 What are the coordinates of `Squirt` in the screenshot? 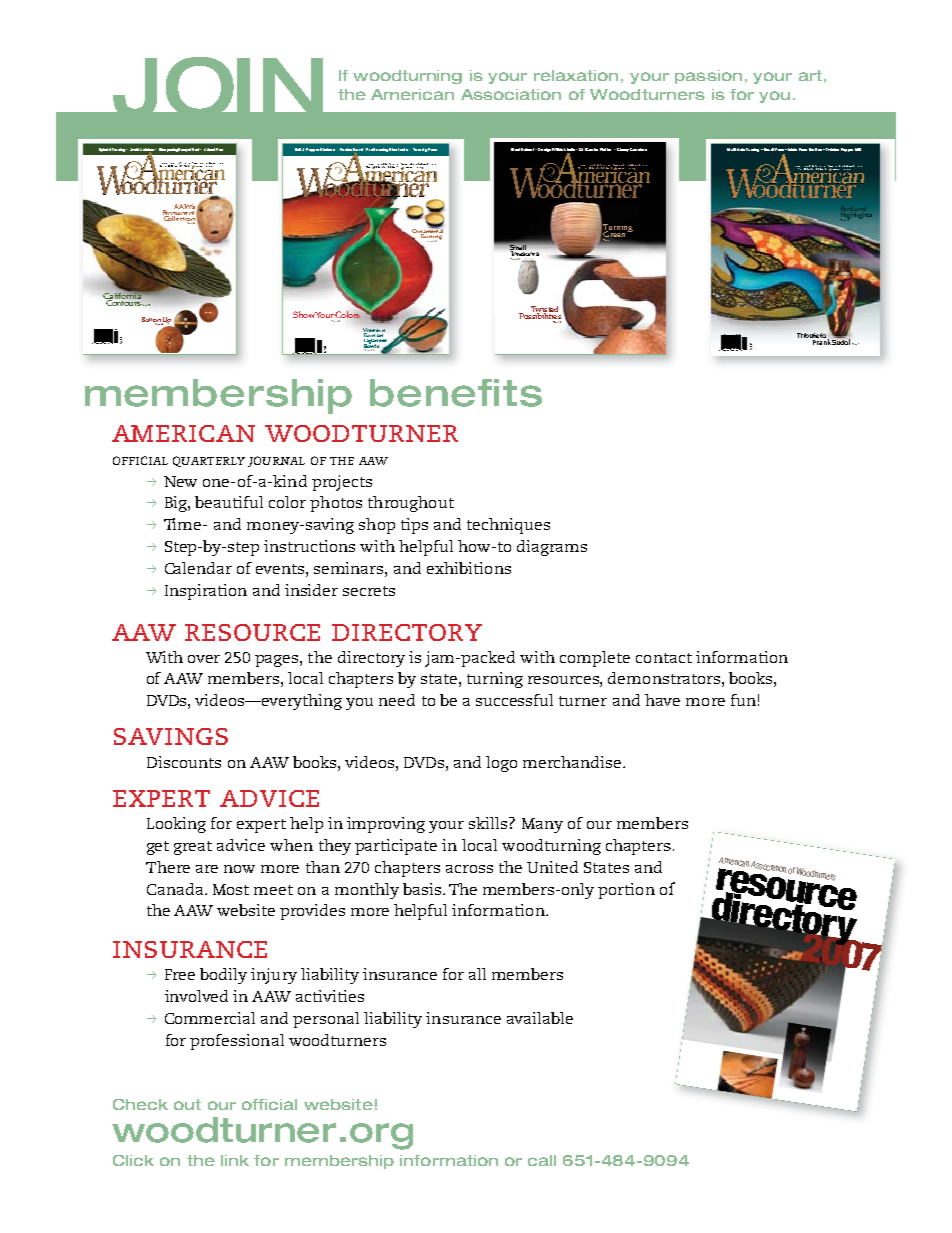 It's located at (767, 149).
